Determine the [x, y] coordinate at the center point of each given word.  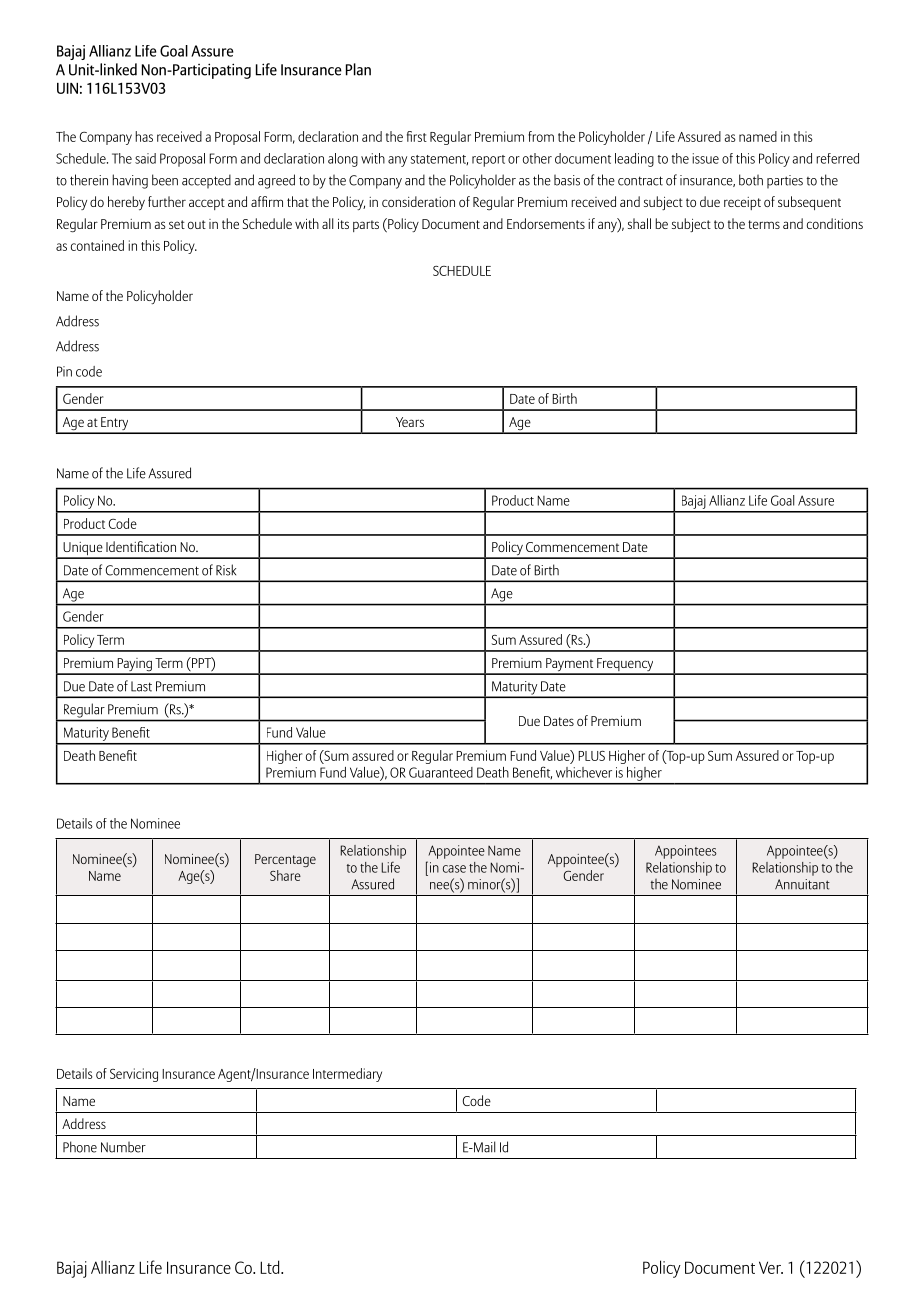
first [417, 136]
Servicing [134, 1075]
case [454, 869]
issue [705, 158]
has [144, 136]
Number [123, 1147]
